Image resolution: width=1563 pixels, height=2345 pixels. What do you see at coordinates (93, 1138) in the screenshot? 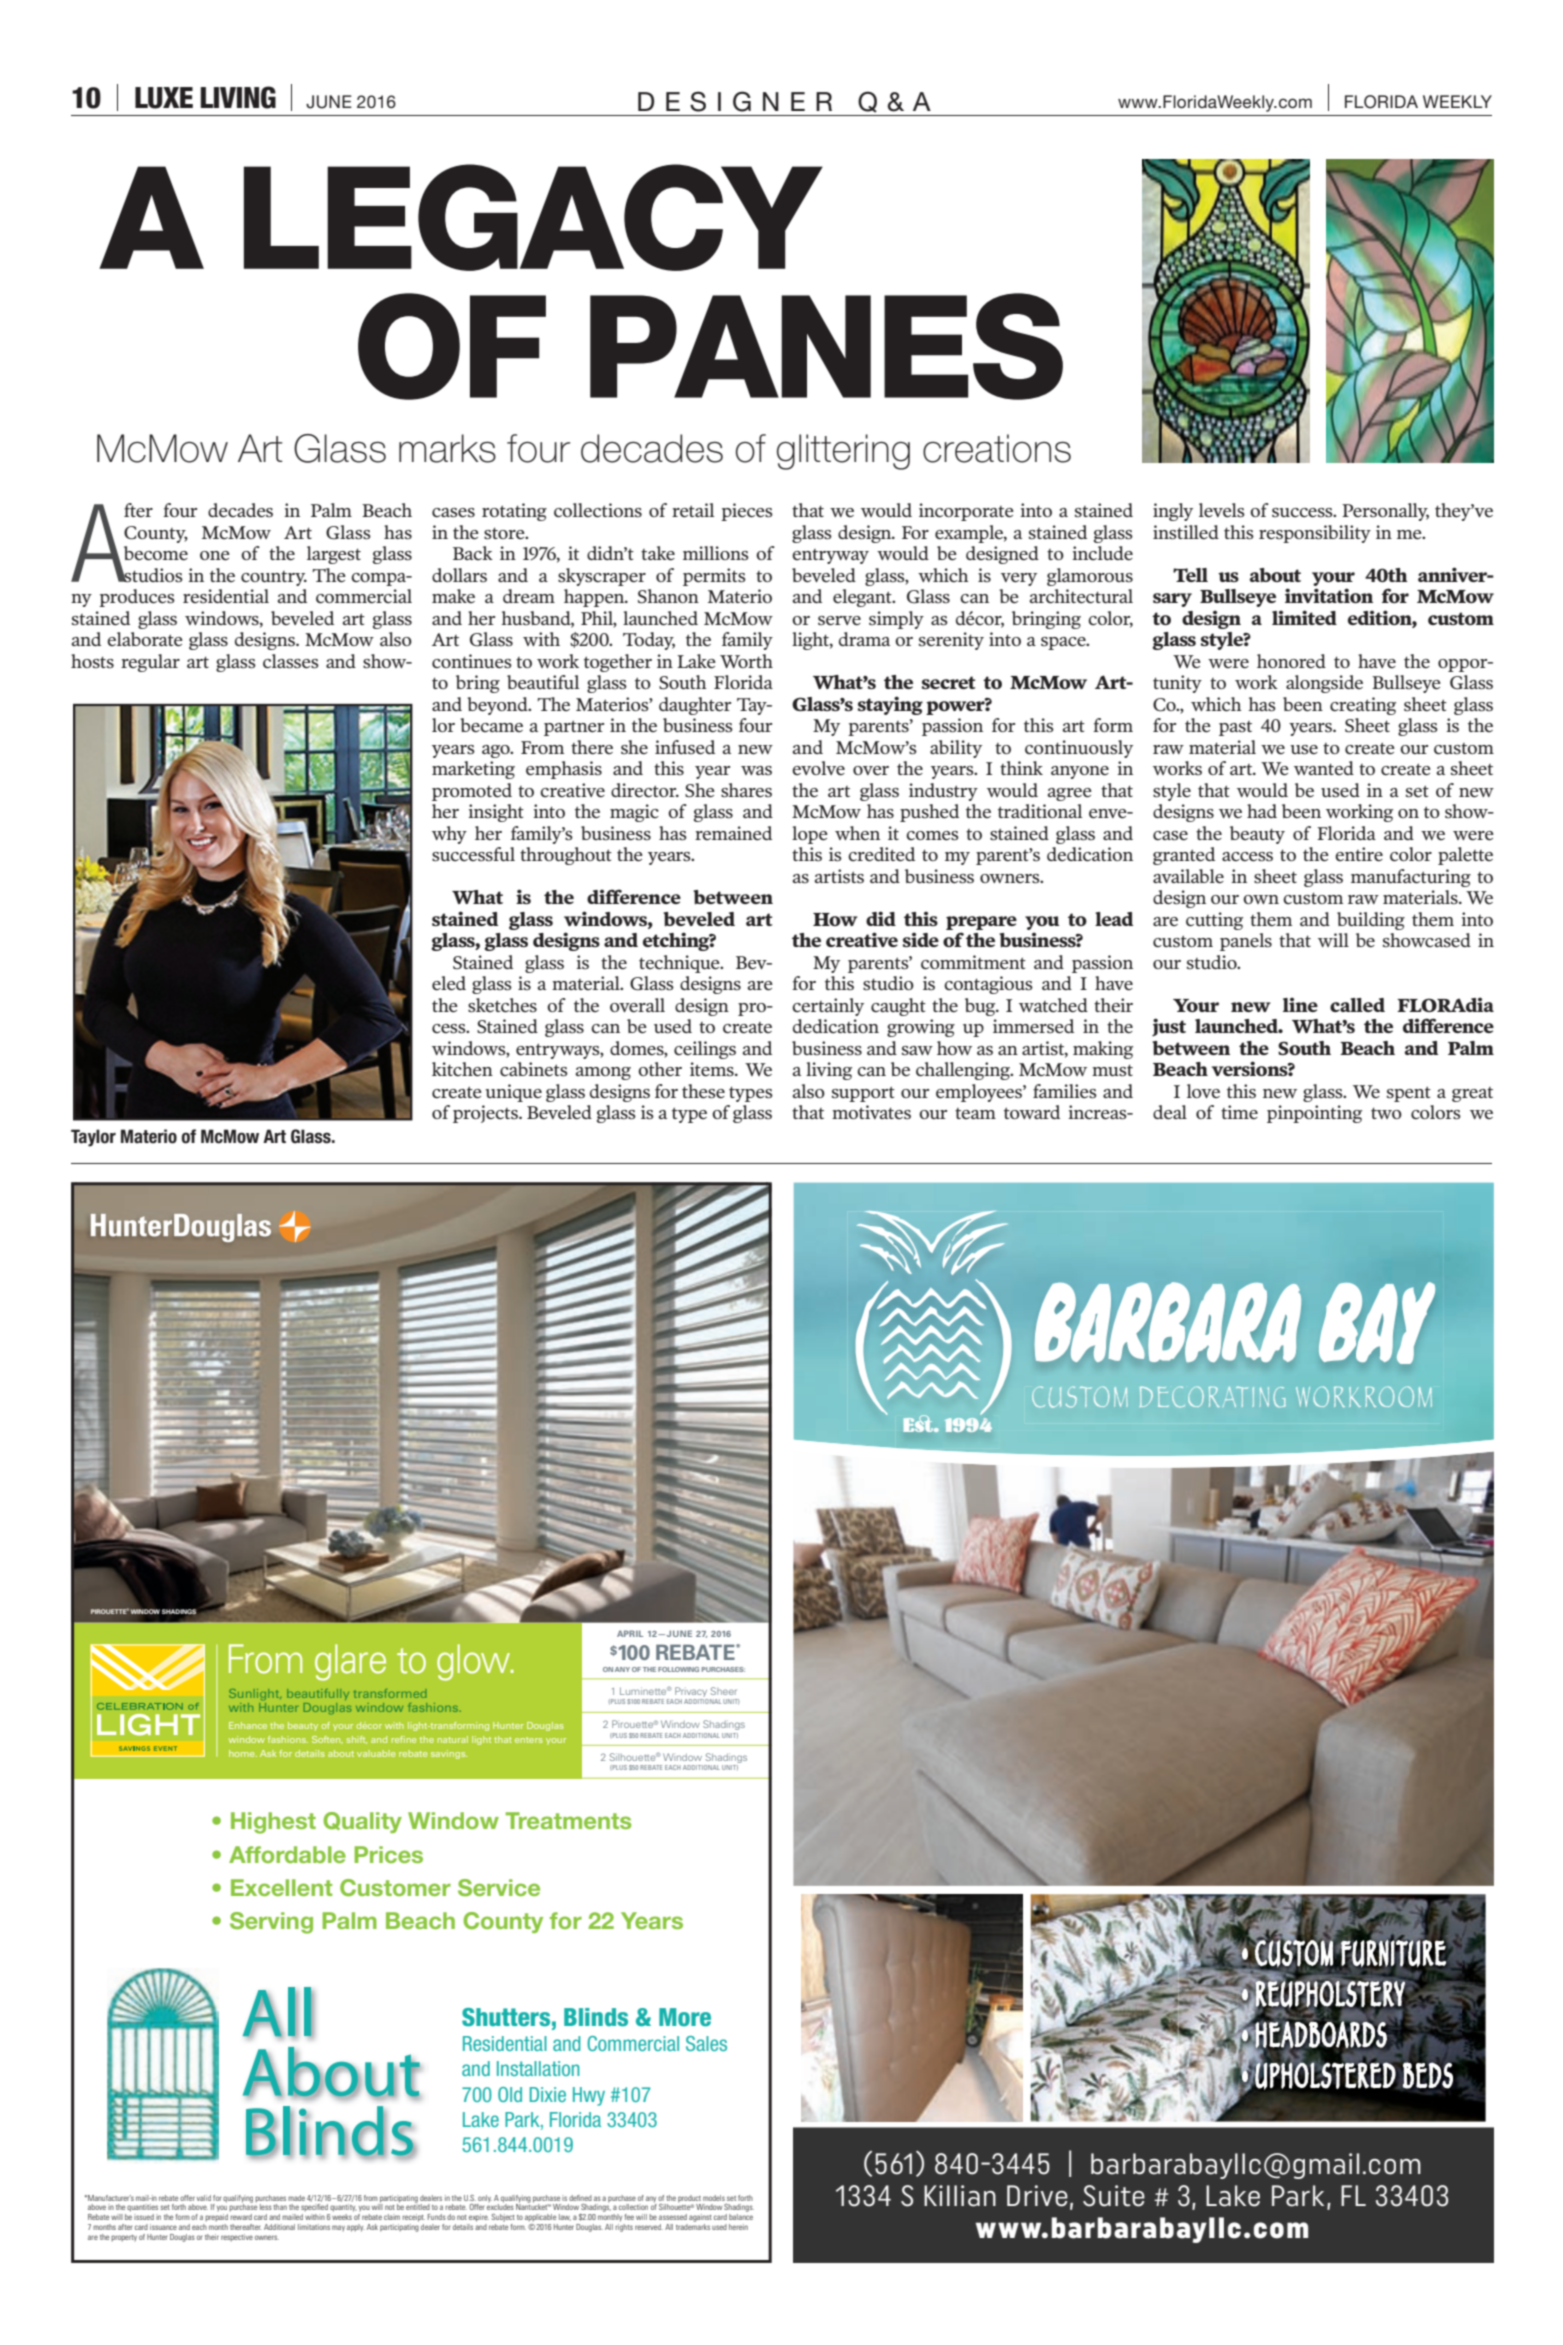
I see `Taylor` at bounding box center [93, 1138].
